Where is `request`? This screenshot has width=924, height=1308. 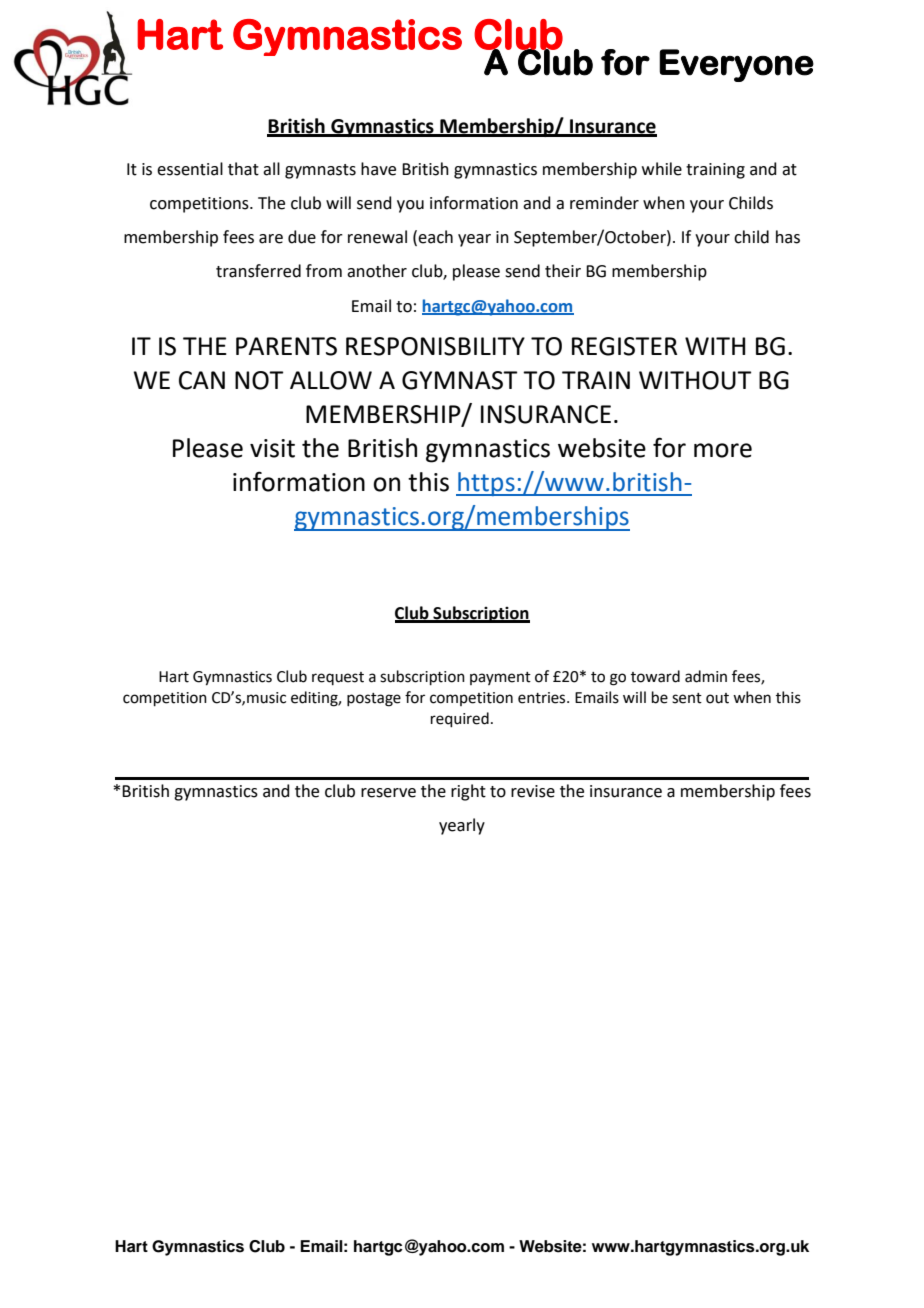 request is located at coordinates (338, 678).
